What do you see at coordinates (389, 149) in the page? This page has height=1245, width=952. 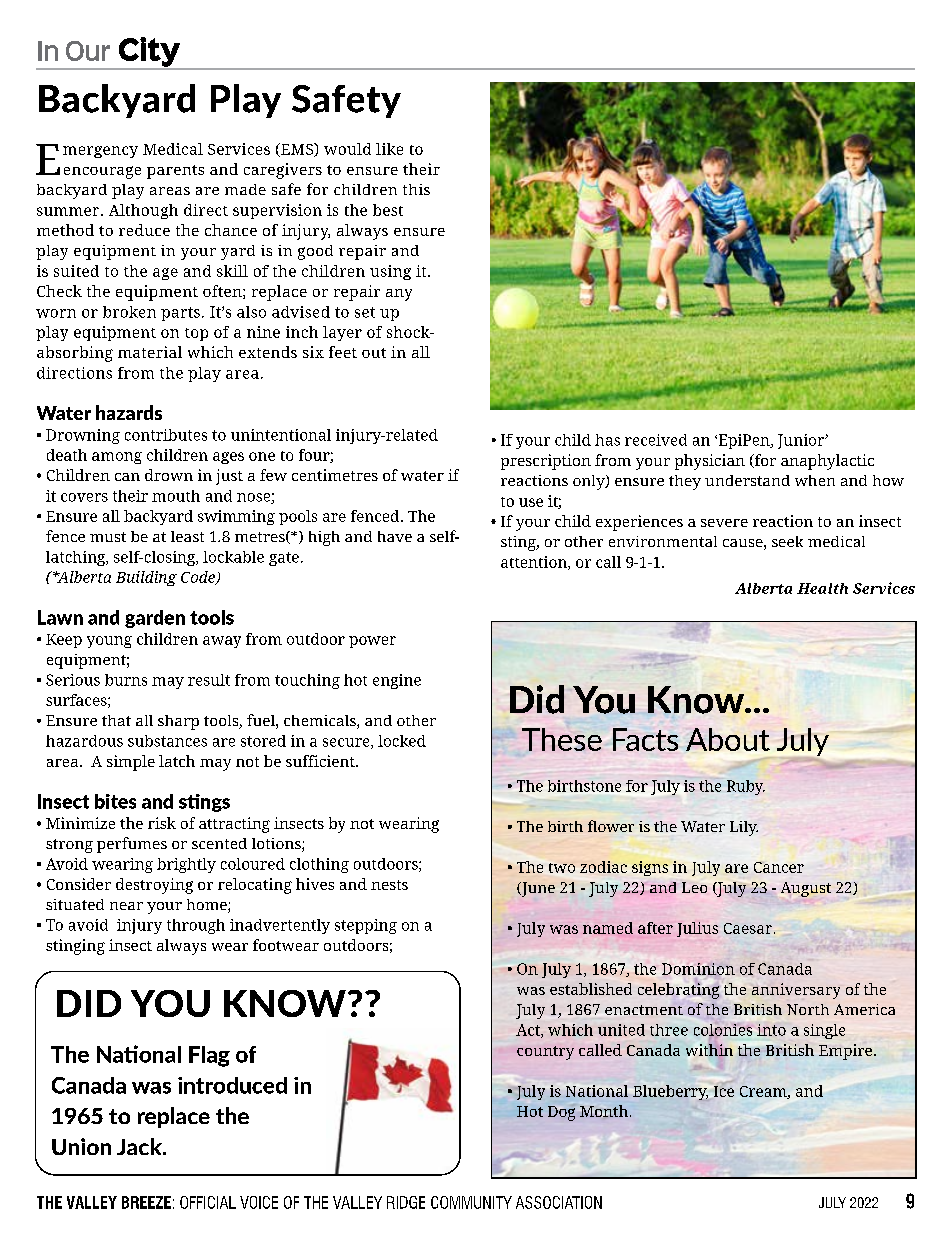 I see `like` at bounding box center [389, 149].
